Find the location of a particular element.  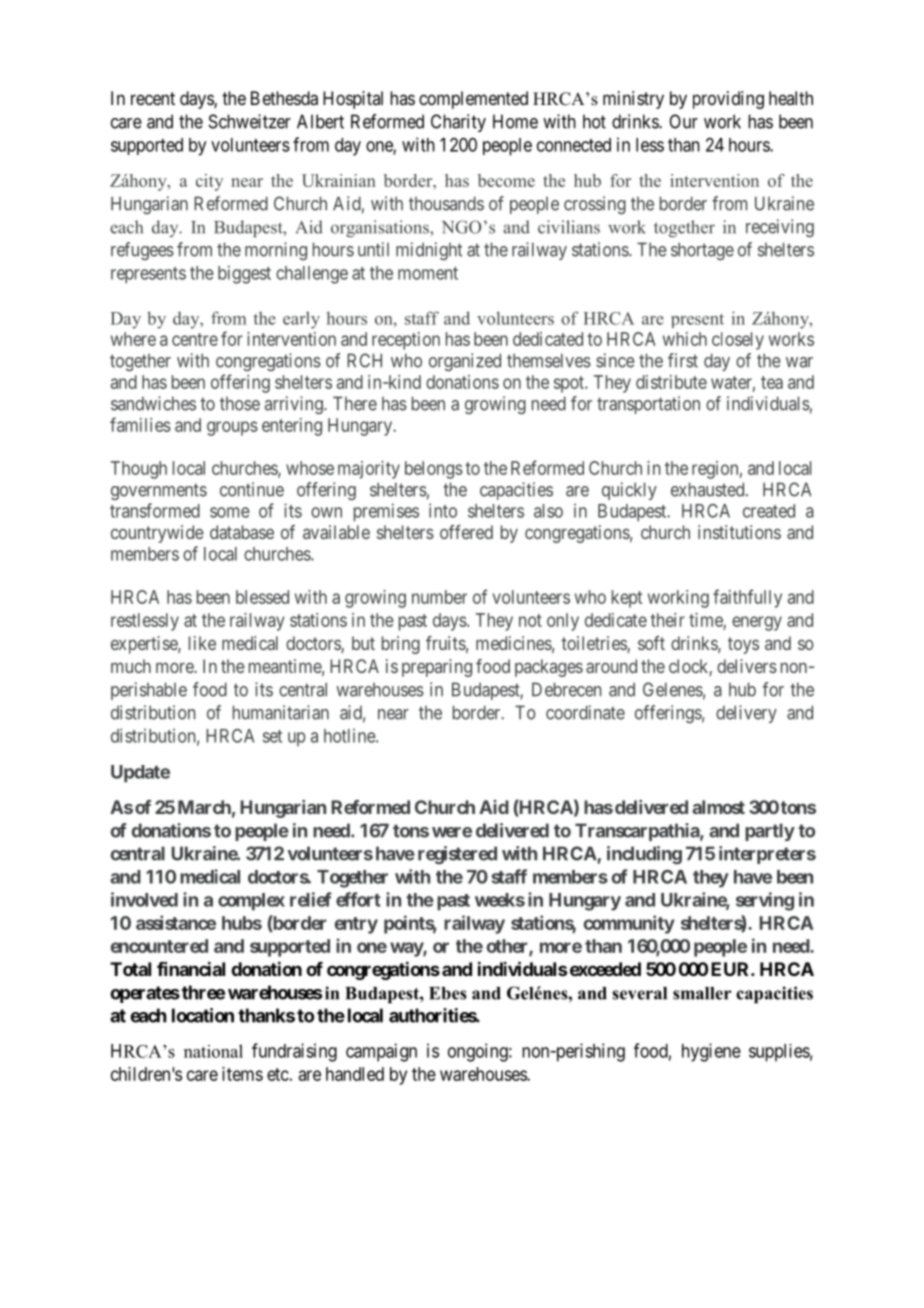

national is located at coordinates (213, 1051).
